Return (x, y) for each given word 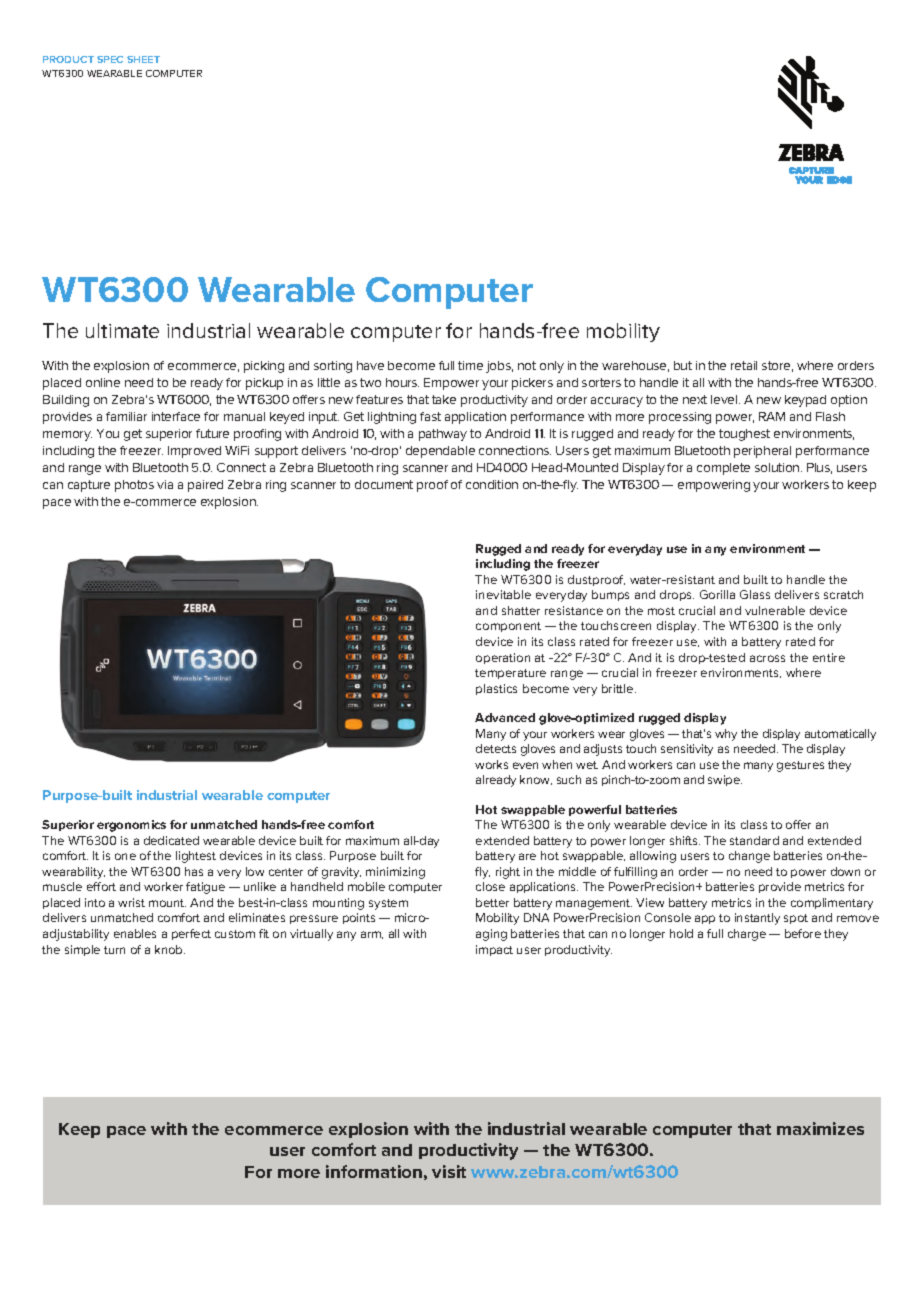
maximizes (820, 1128)
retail (744, 365)
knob (170, 949)
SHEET (143, 59)
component (508, 627)
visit (449, 1171)
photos (134, 486)
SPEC (110, 59)
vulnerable (775, 610)
